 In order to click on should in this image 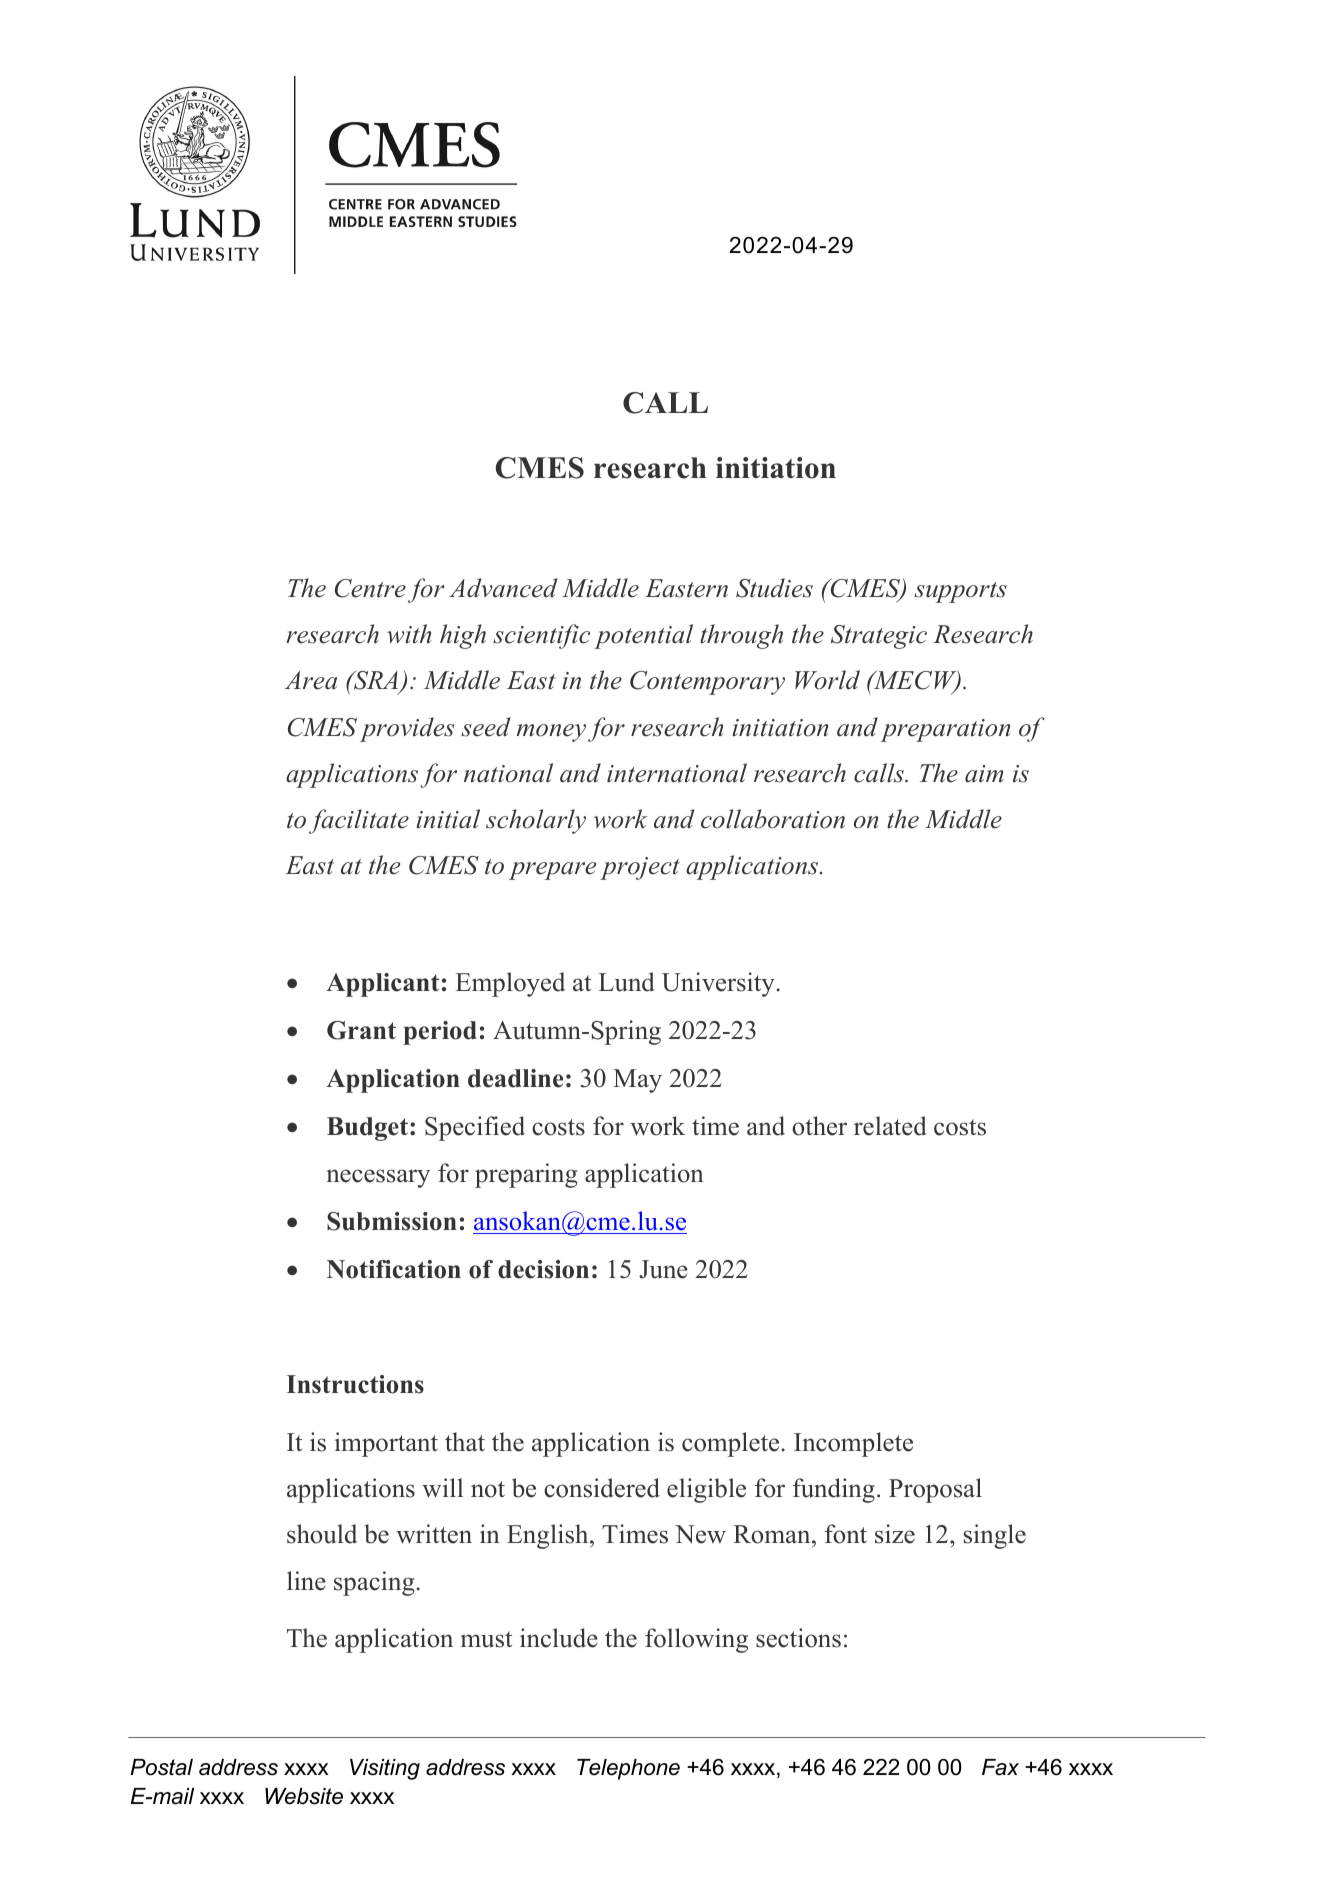, I will do `click(322, 1534)`.
